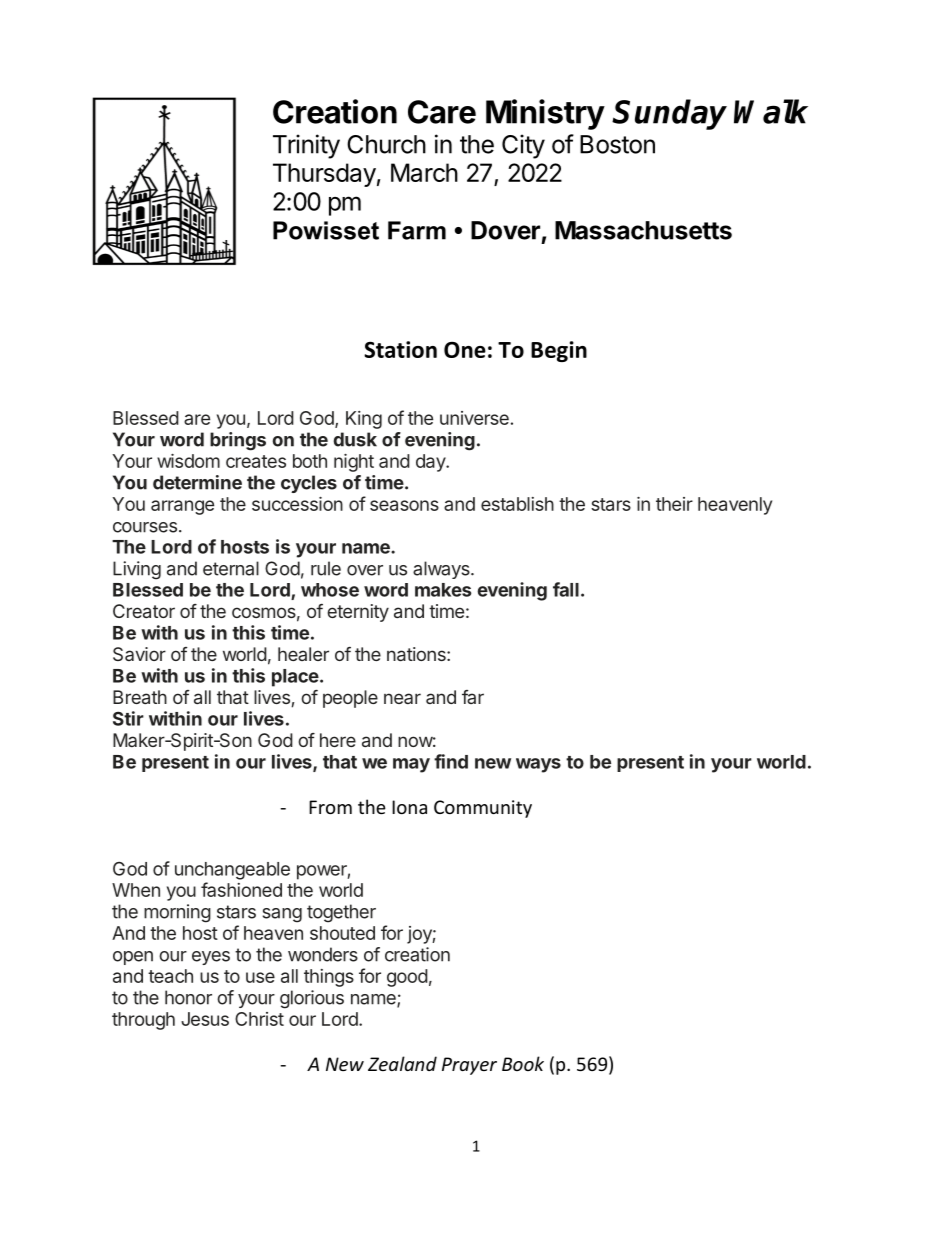 This screenshot has width=952, height=1233. What do you see at coordinates (205, 1019) in the screenshot?
I see `Jesus` at bounding box center [205, 1019].
